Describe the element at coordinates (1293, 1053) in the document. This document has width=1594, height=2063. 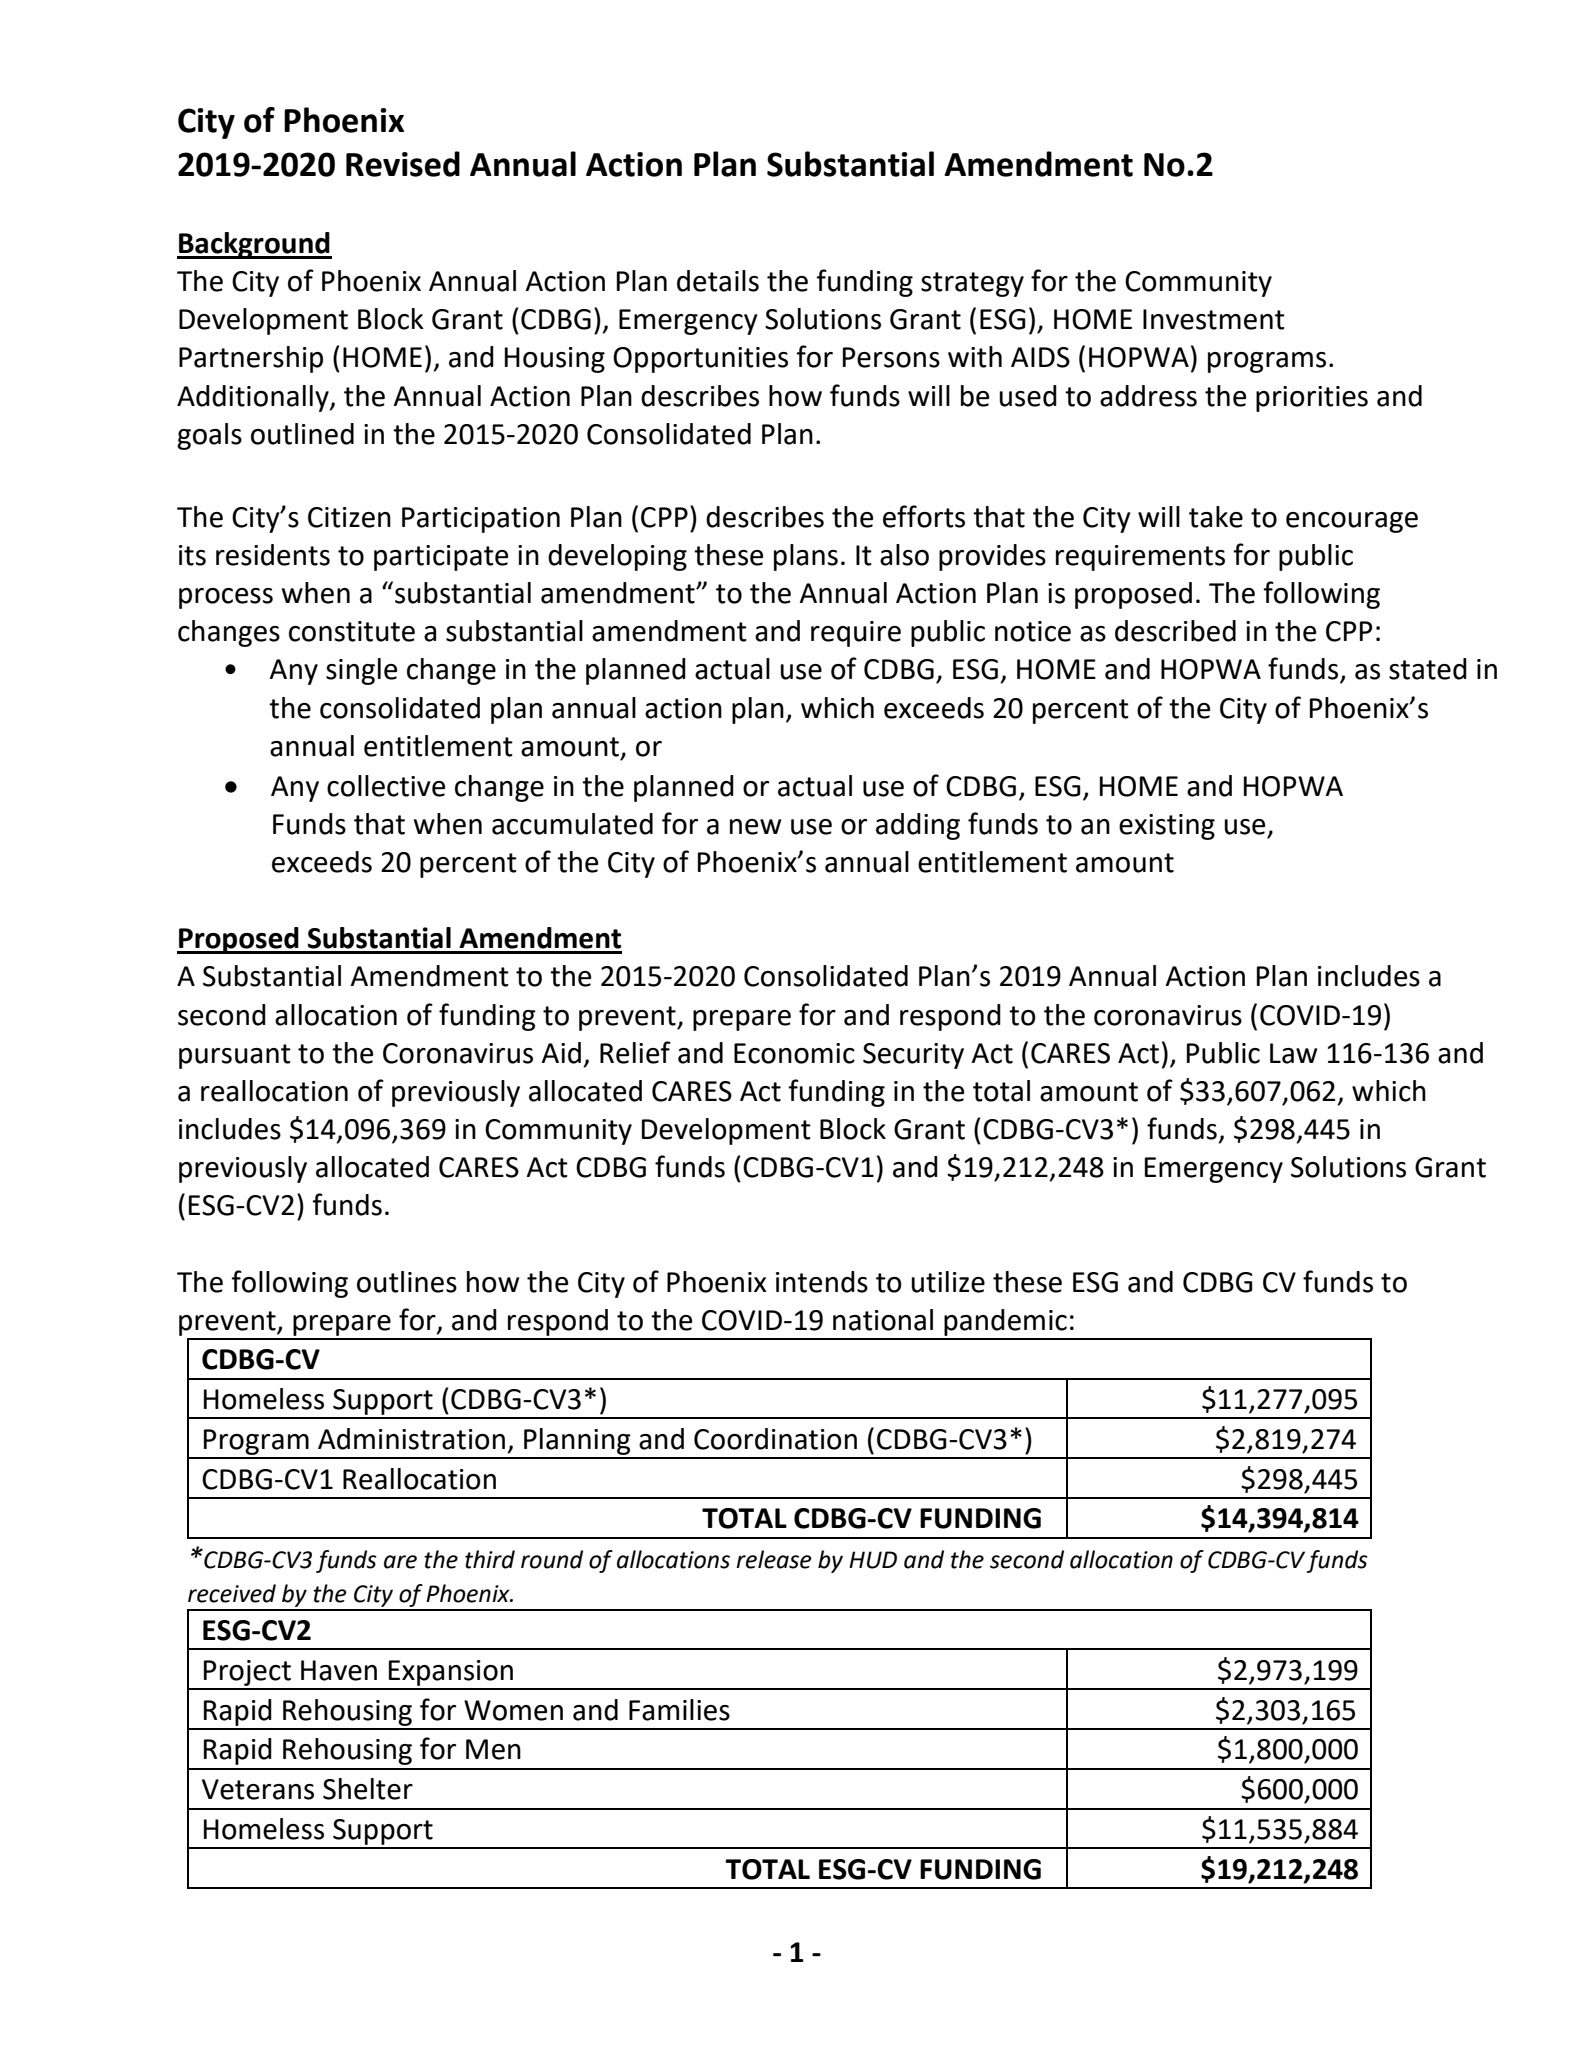
I see `Law` at that location.
